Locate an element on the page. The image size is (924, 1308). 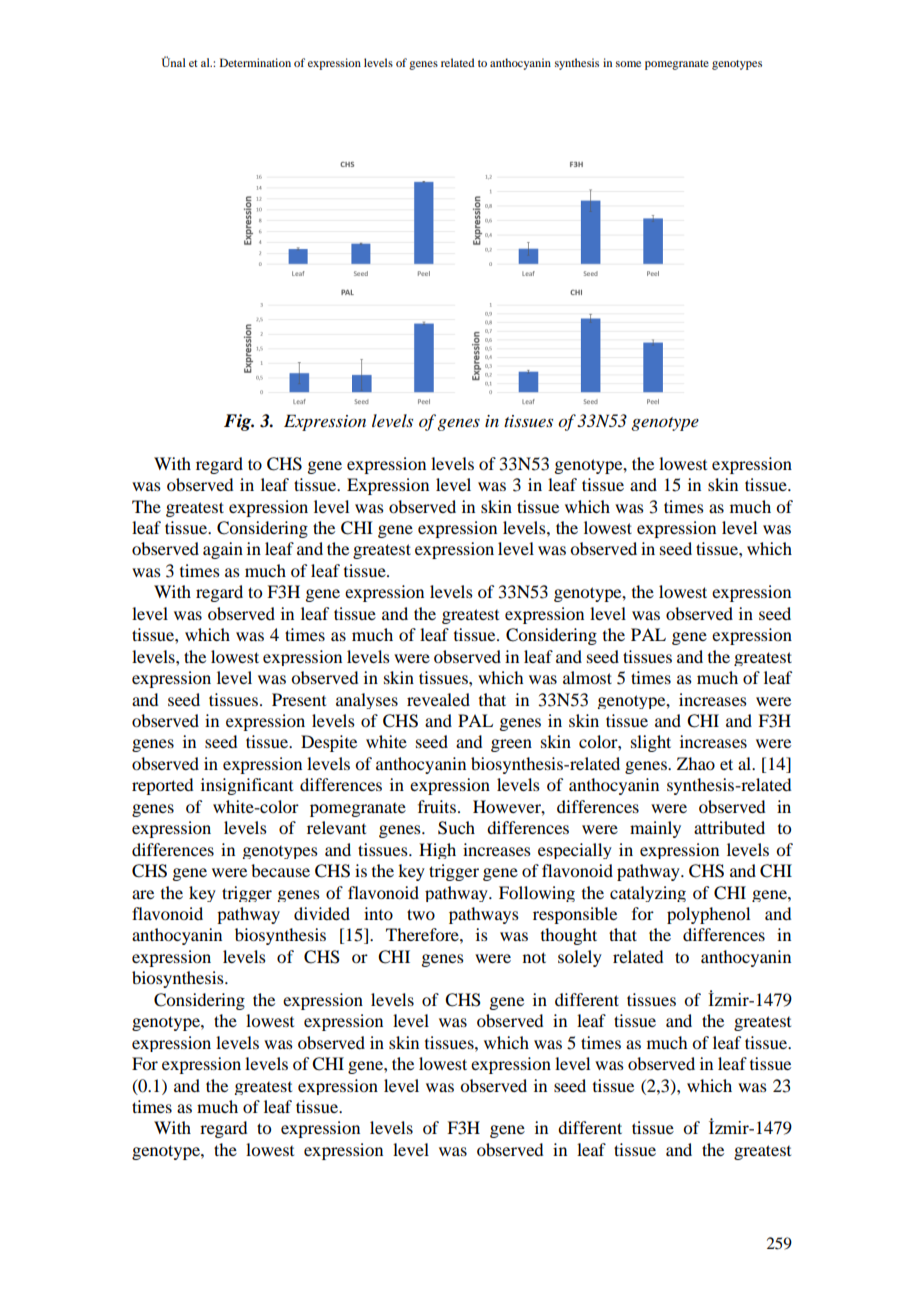
again is located at coordinates (223, 550).
